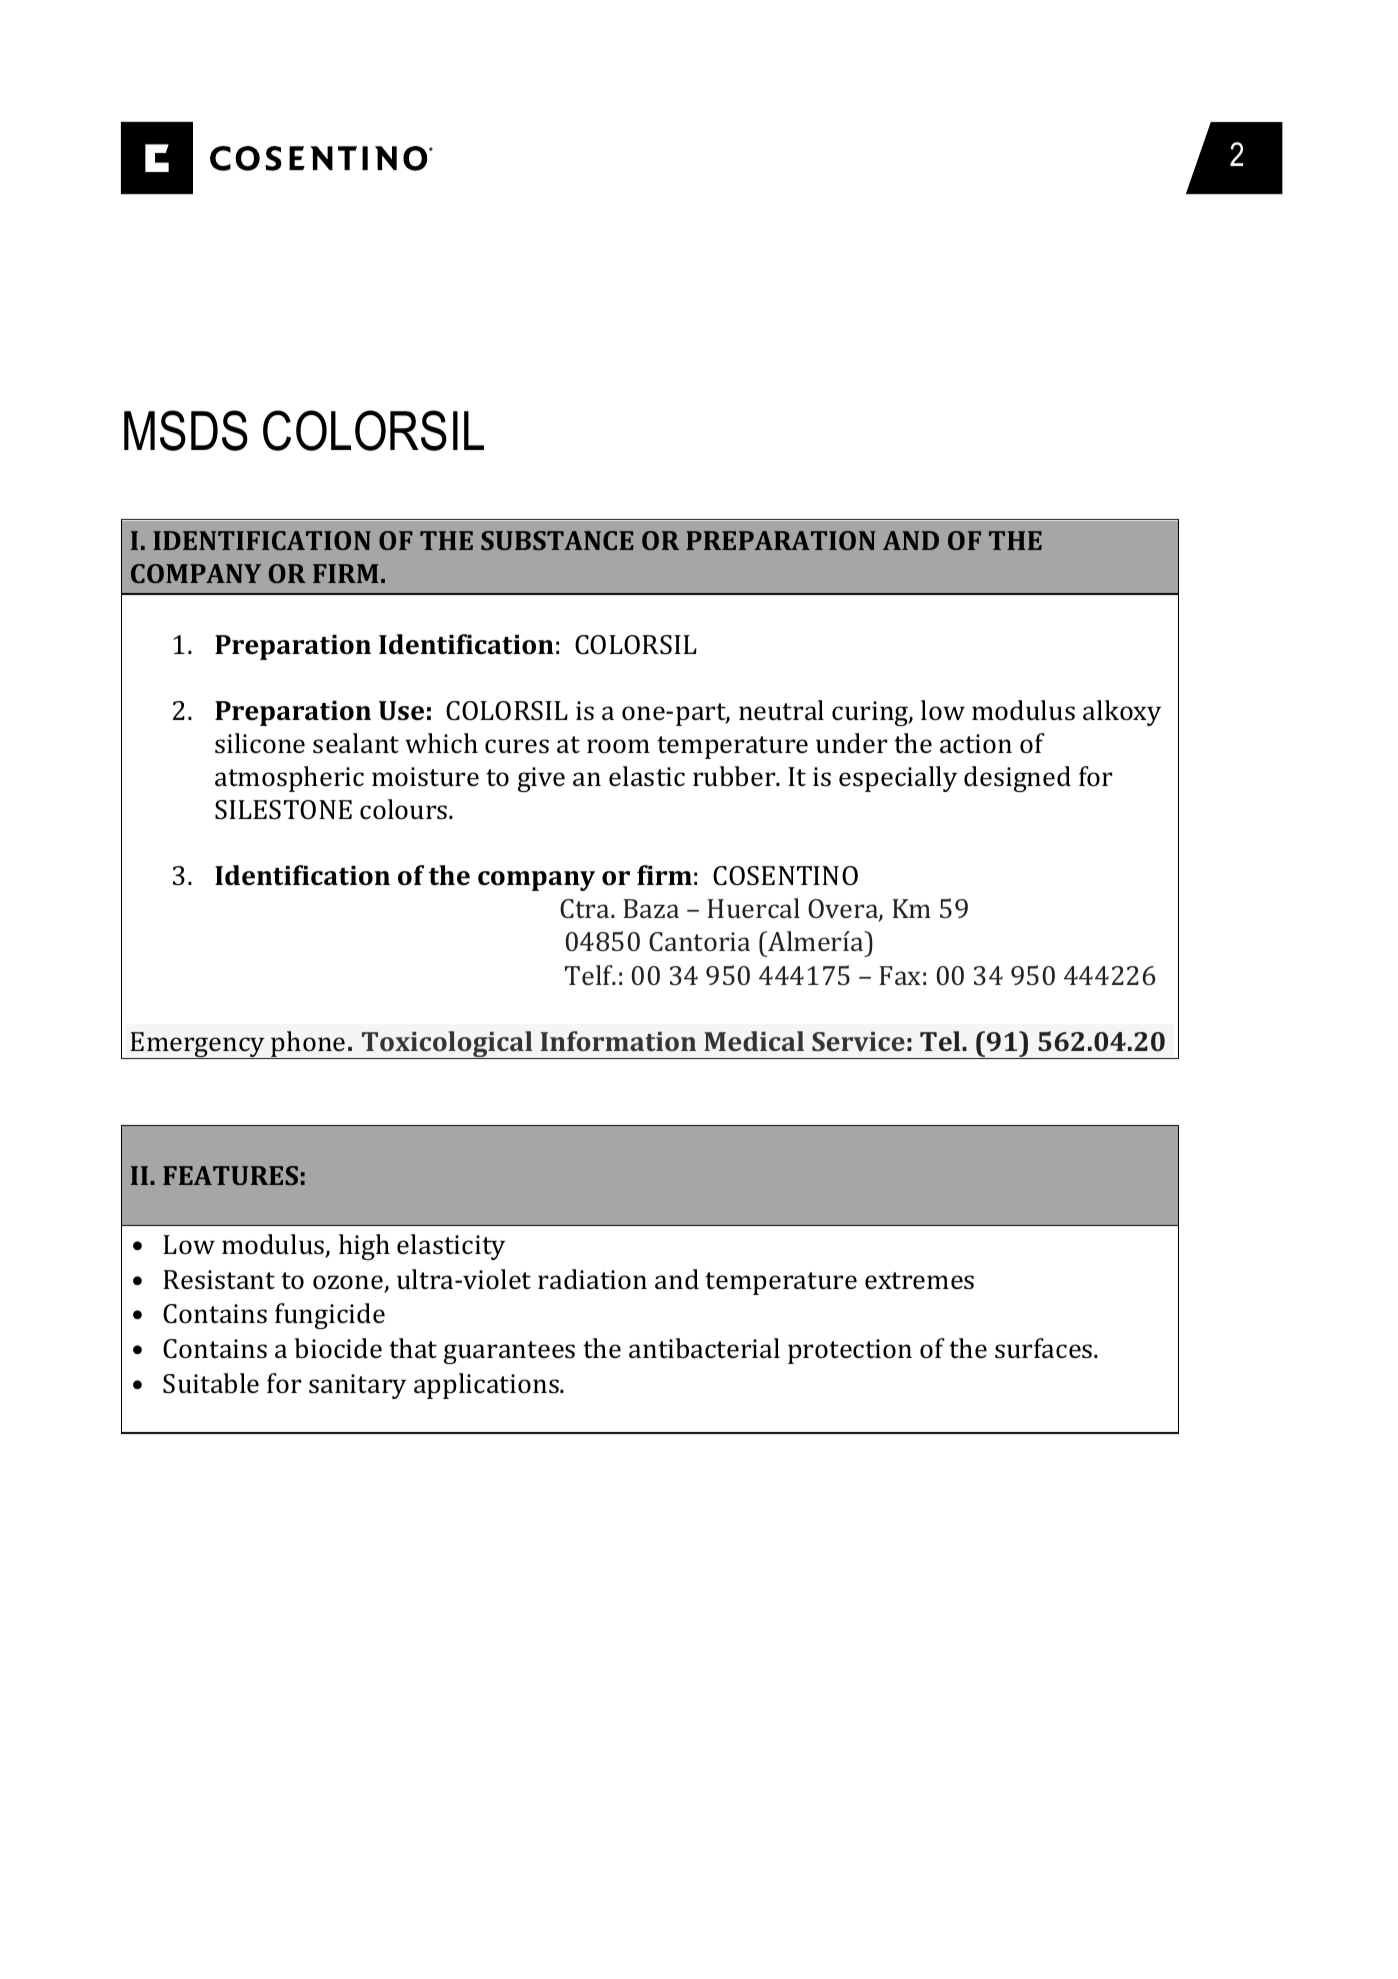 The width and height of the image is (1398, 1979). What do you see at coordinates (781, 710) in the image?
I see `neutral` at bounding box center [781, 710].
